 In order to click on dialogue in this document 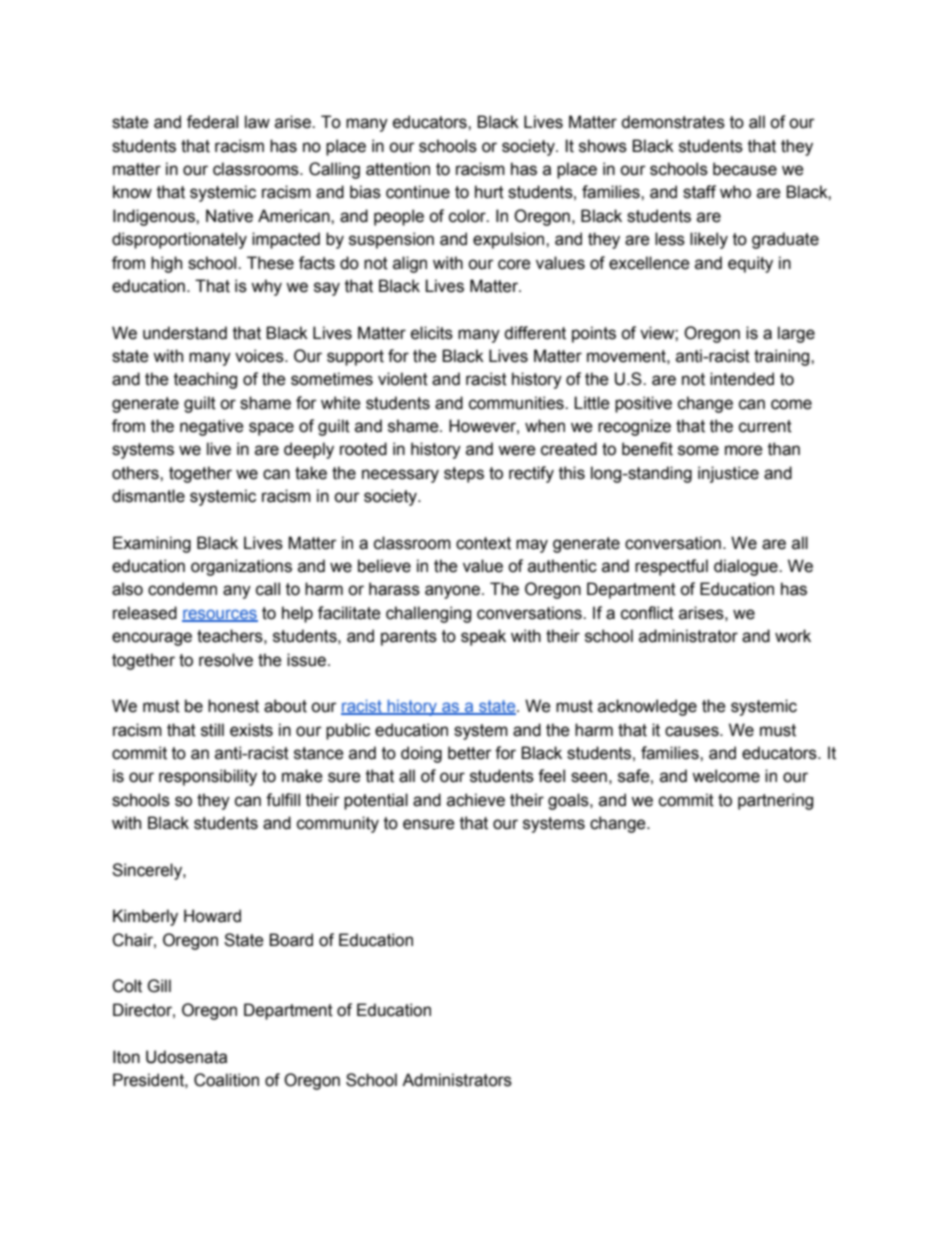, I will do `click(747, 567)`.
